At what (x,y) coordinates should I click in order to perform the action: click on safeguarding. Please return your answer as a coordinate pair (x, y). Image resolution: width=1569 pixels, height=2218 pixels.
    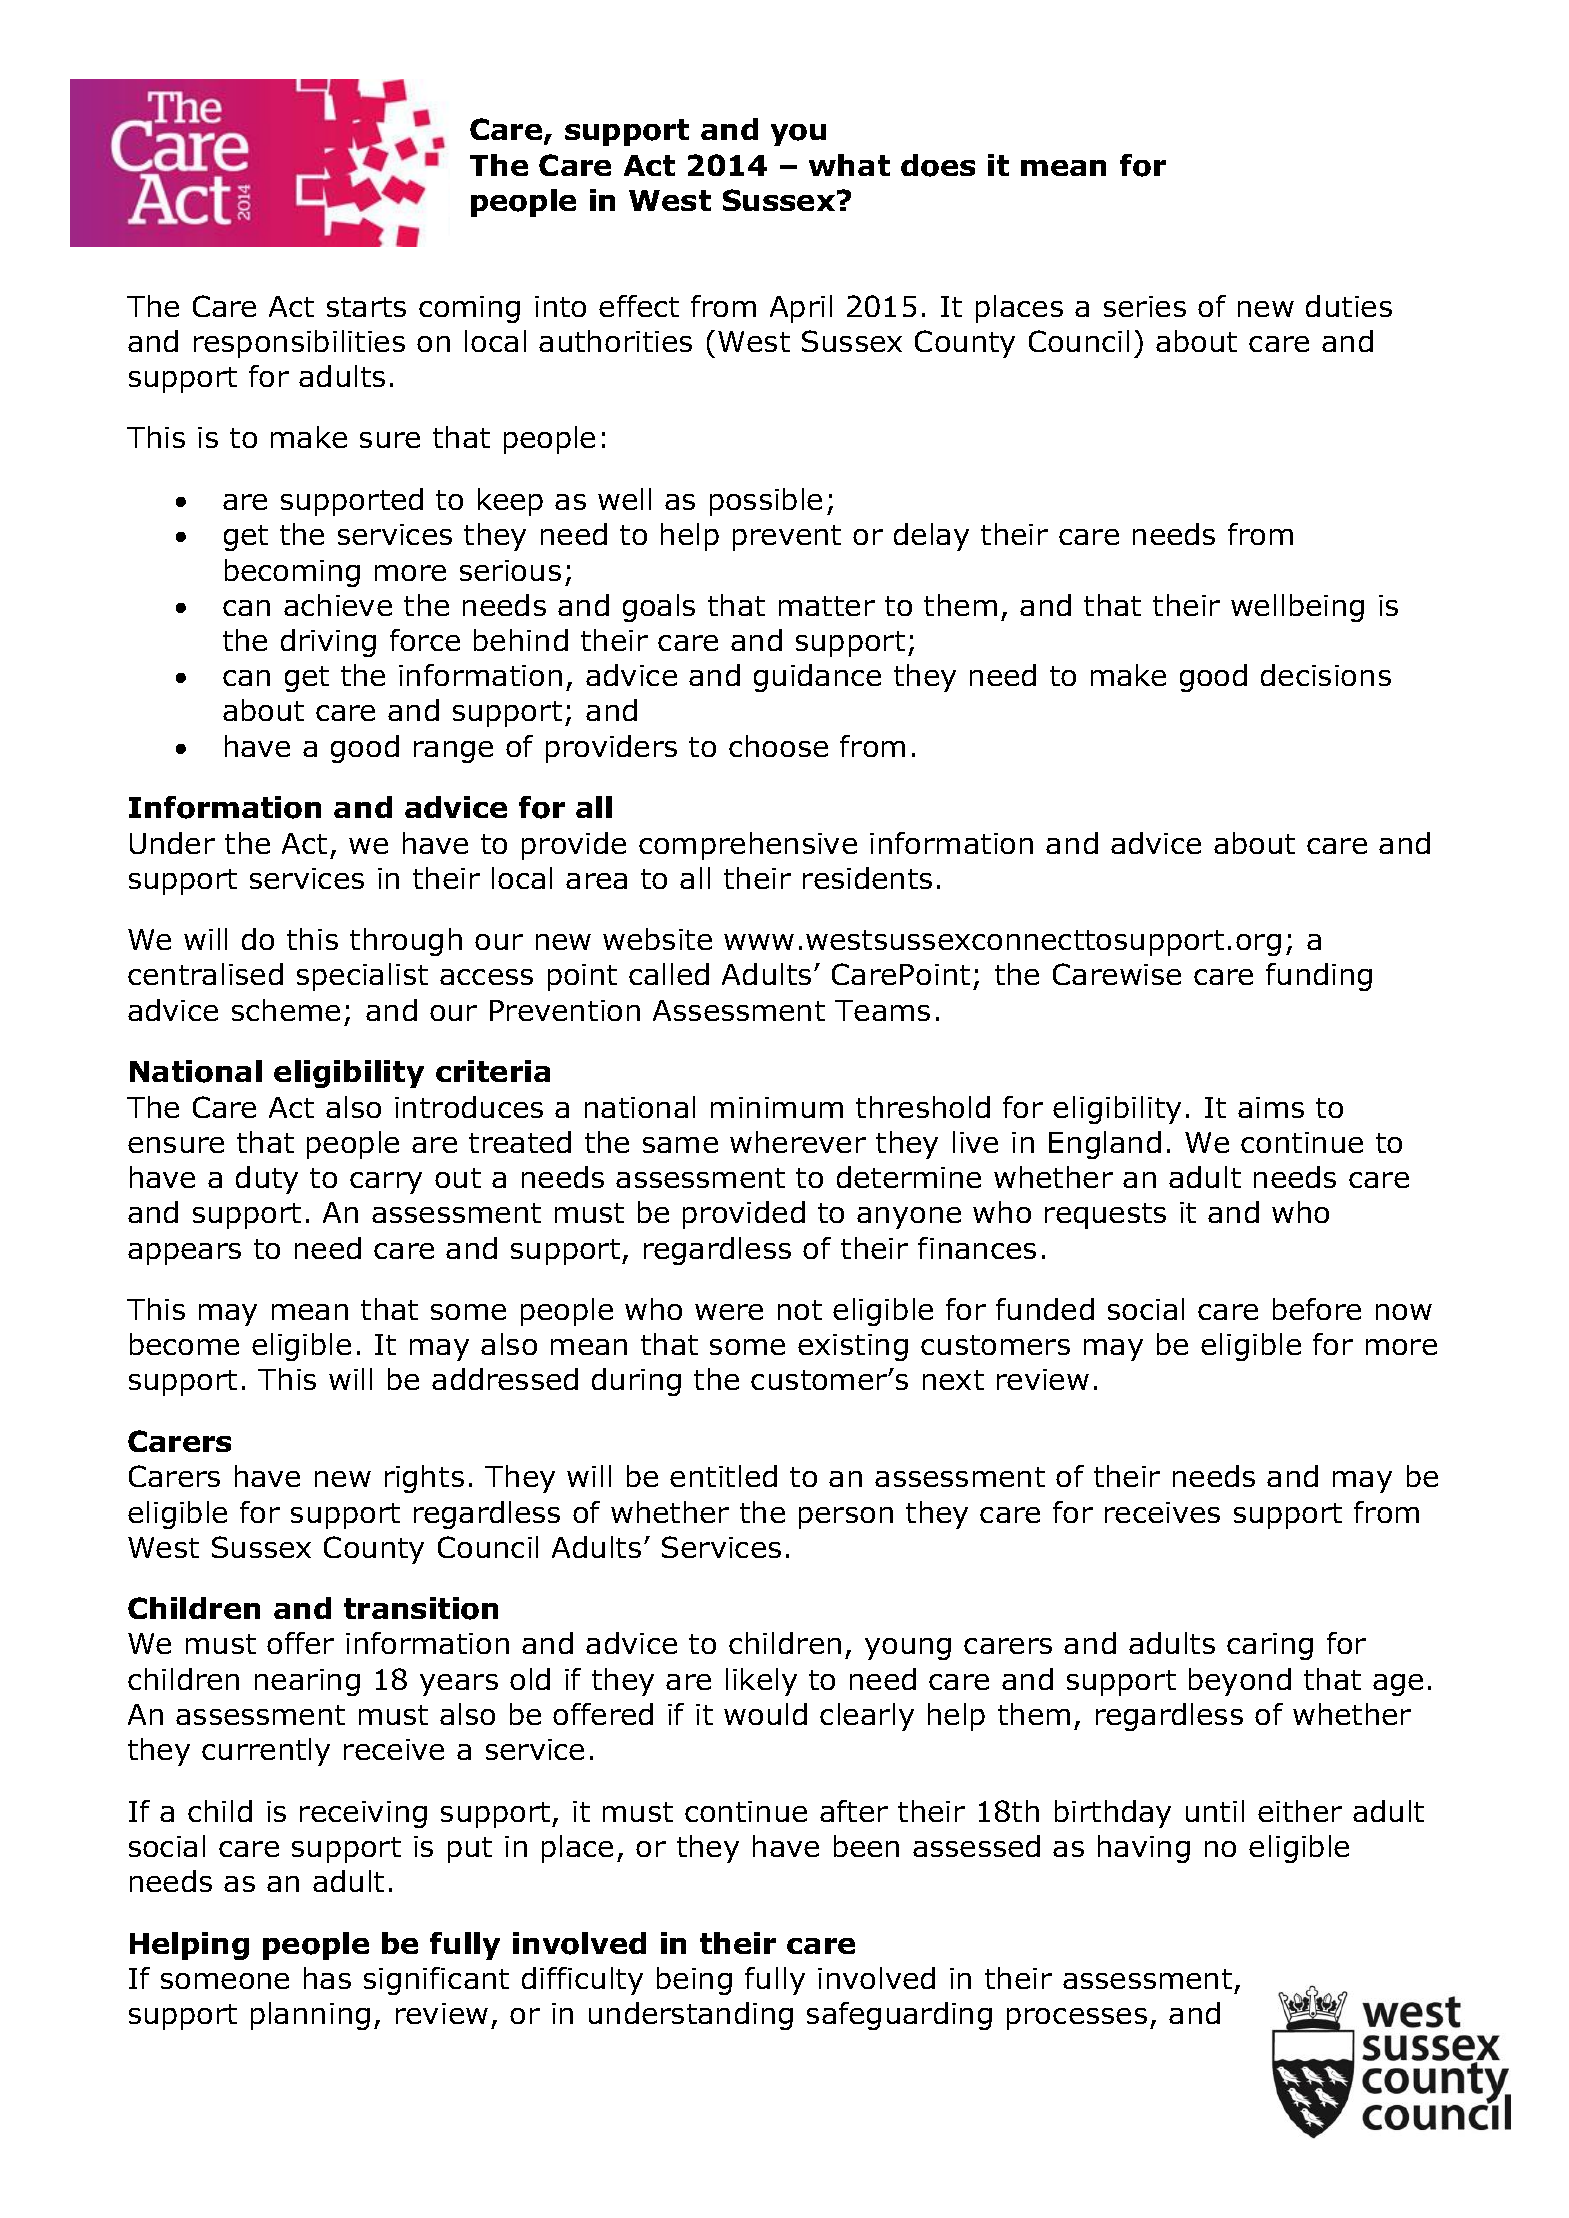
    Looking at the image, I should click on (899, 2016).
